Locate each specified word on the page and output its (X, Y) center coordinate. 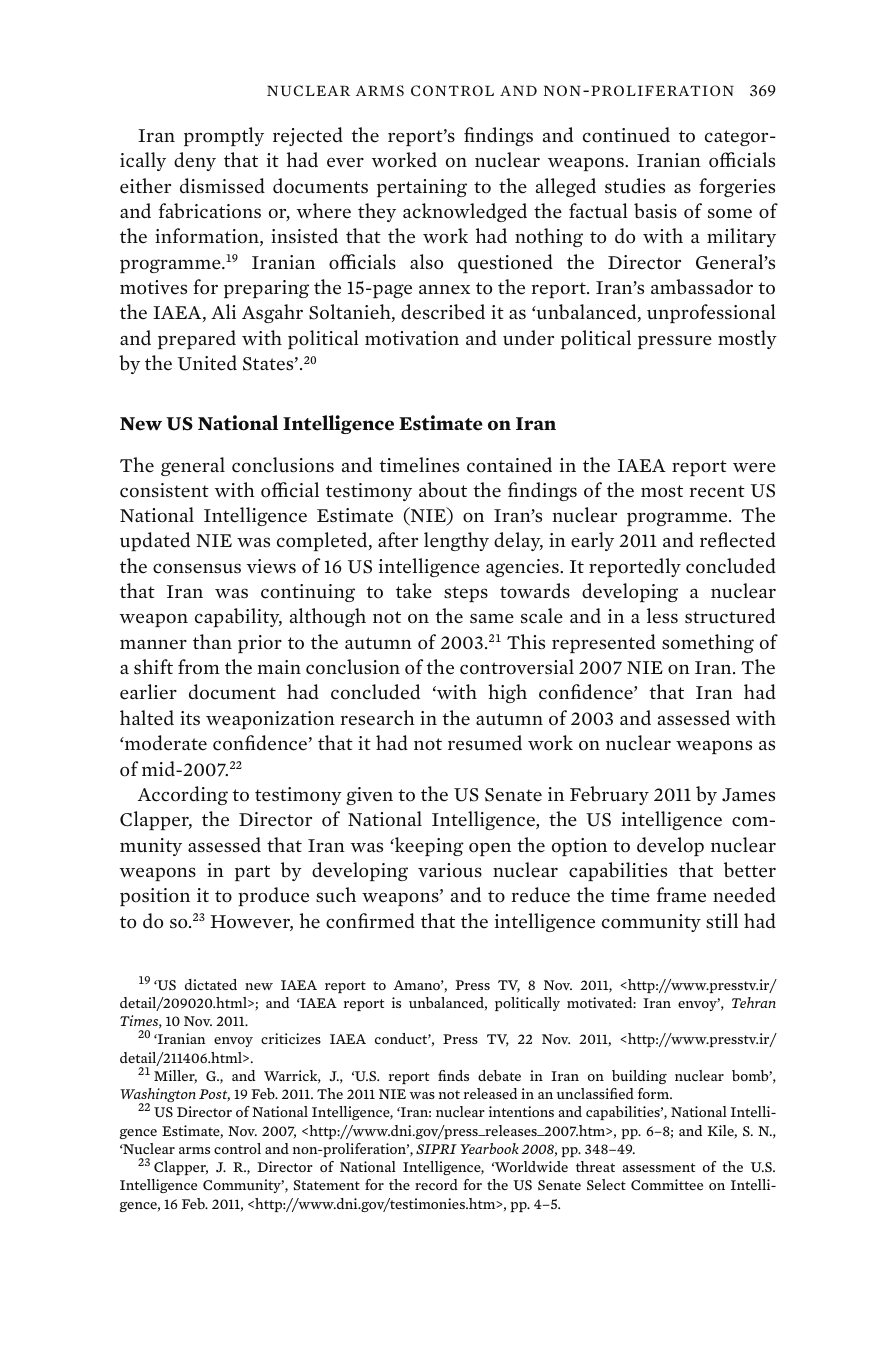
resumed (485, 743)
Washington (158, 1097)
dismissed (222, 186)
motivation (412, 338)
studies (635, 186)
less (662, 616)
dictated (211, 984)
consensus (197, 568)
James (748, 795)
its (190, 718)
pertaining (422, 188)
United (207, 363)
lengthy (456, 541)
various (450, 870)
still (722, 921)
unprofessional (711, 313)
